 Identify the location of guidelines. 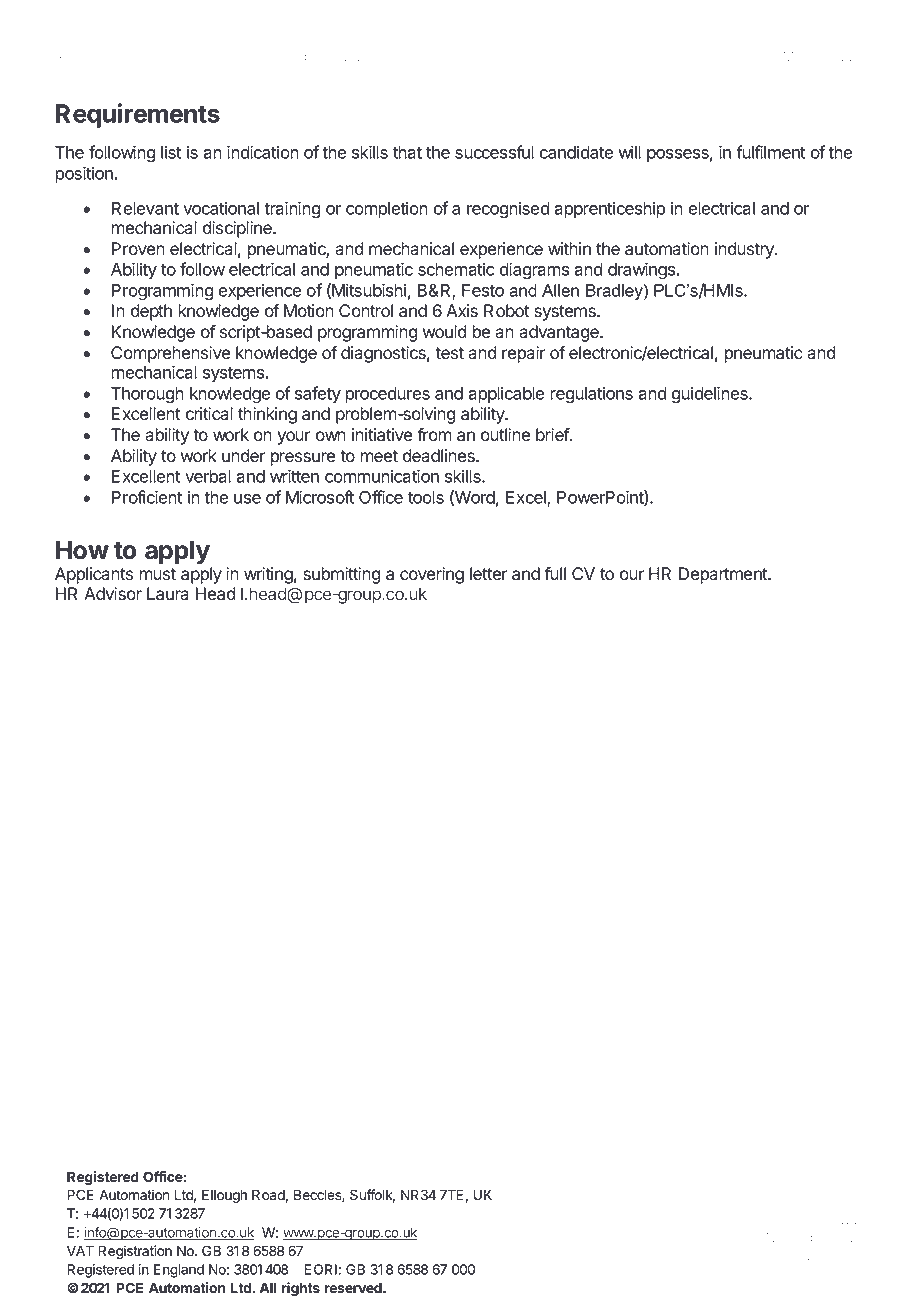
(711, 395).
